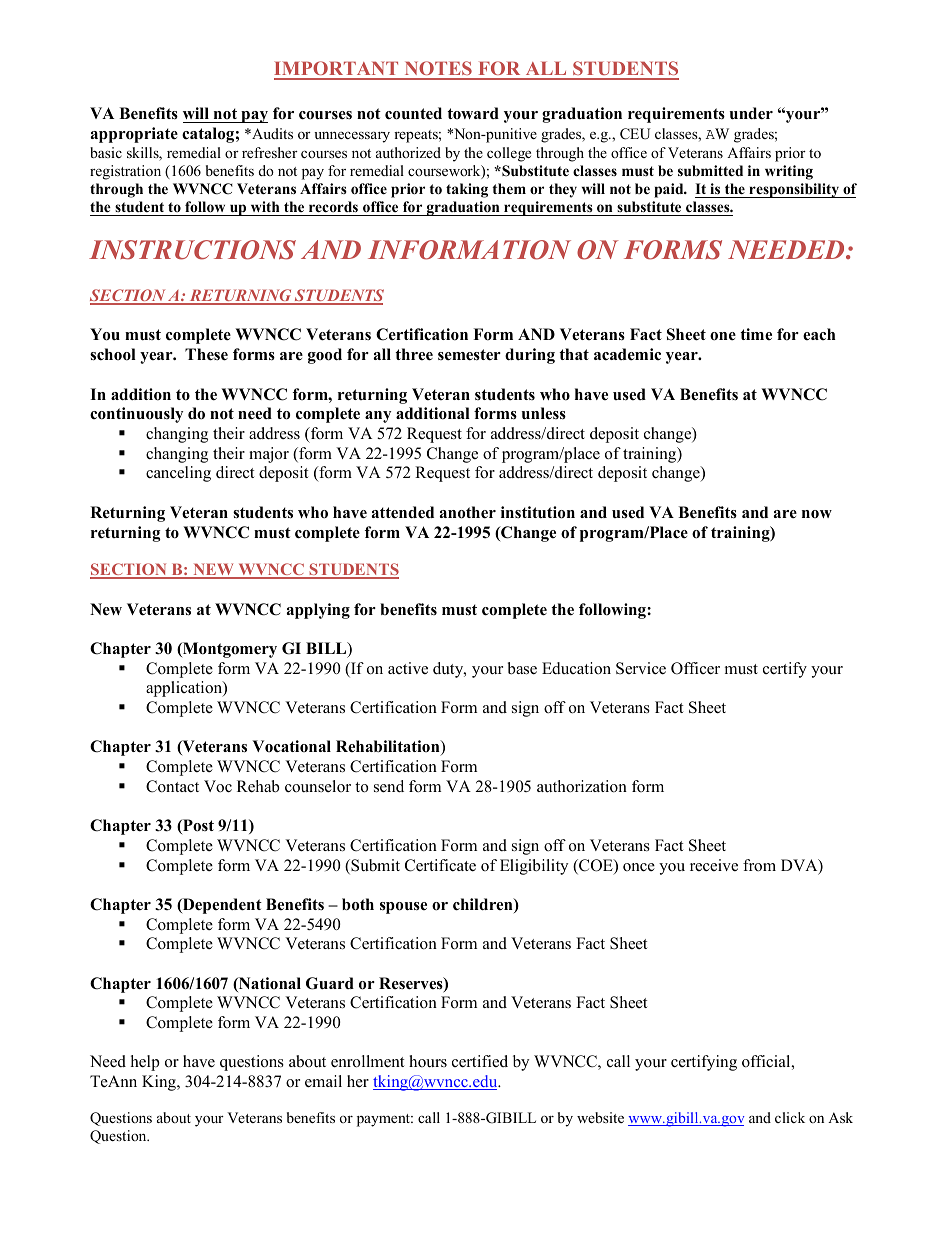 Image resolution: width=952 pixels, height=1233 pixels. I want to click on Certificate, so click(440, 865).
